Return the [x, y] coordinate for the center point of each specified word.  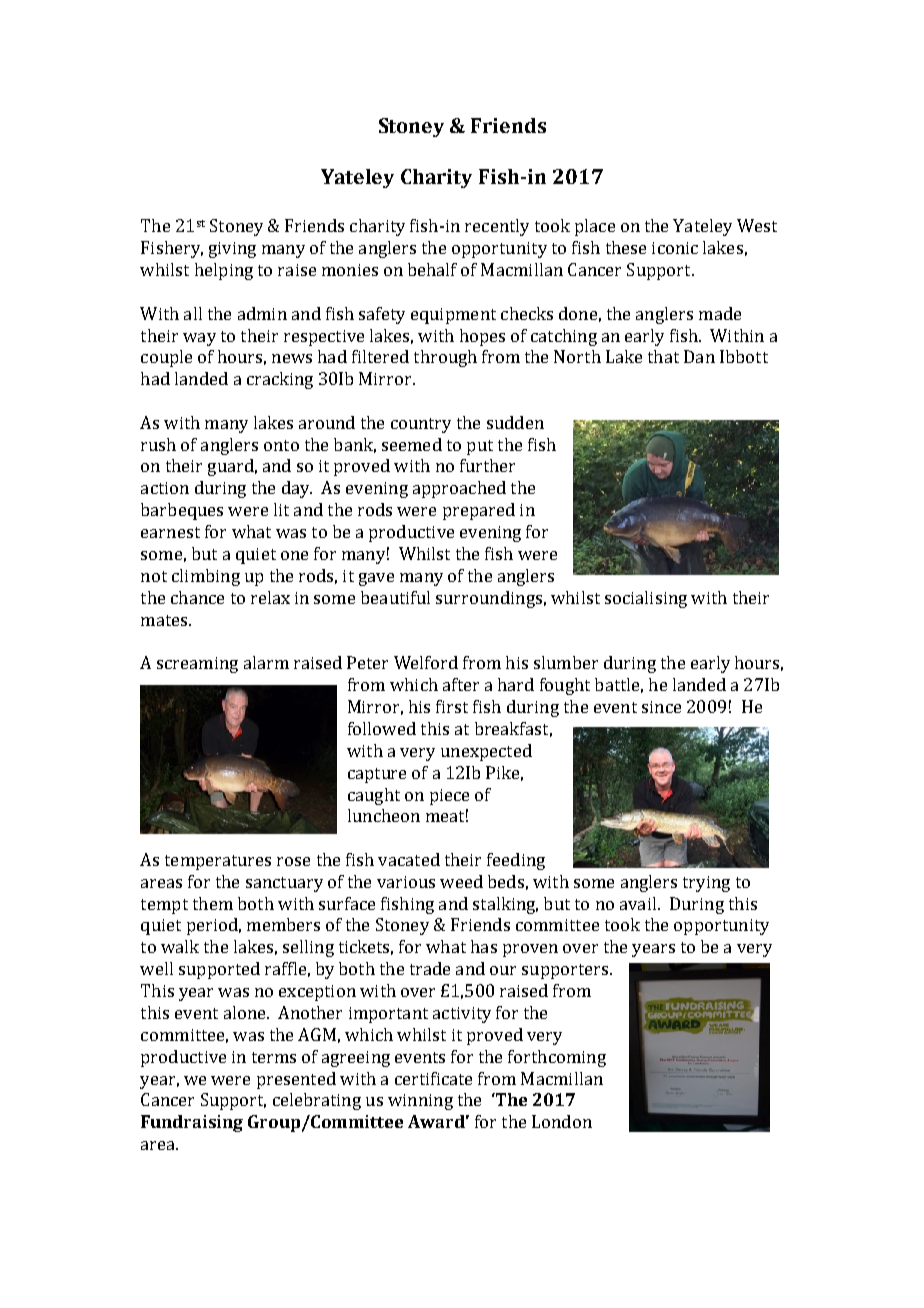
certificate [433, 1078]
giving [232, 250]
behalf [432, 269]
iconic [675, 248]
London [562, 1121]
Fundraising [192, 1123]
